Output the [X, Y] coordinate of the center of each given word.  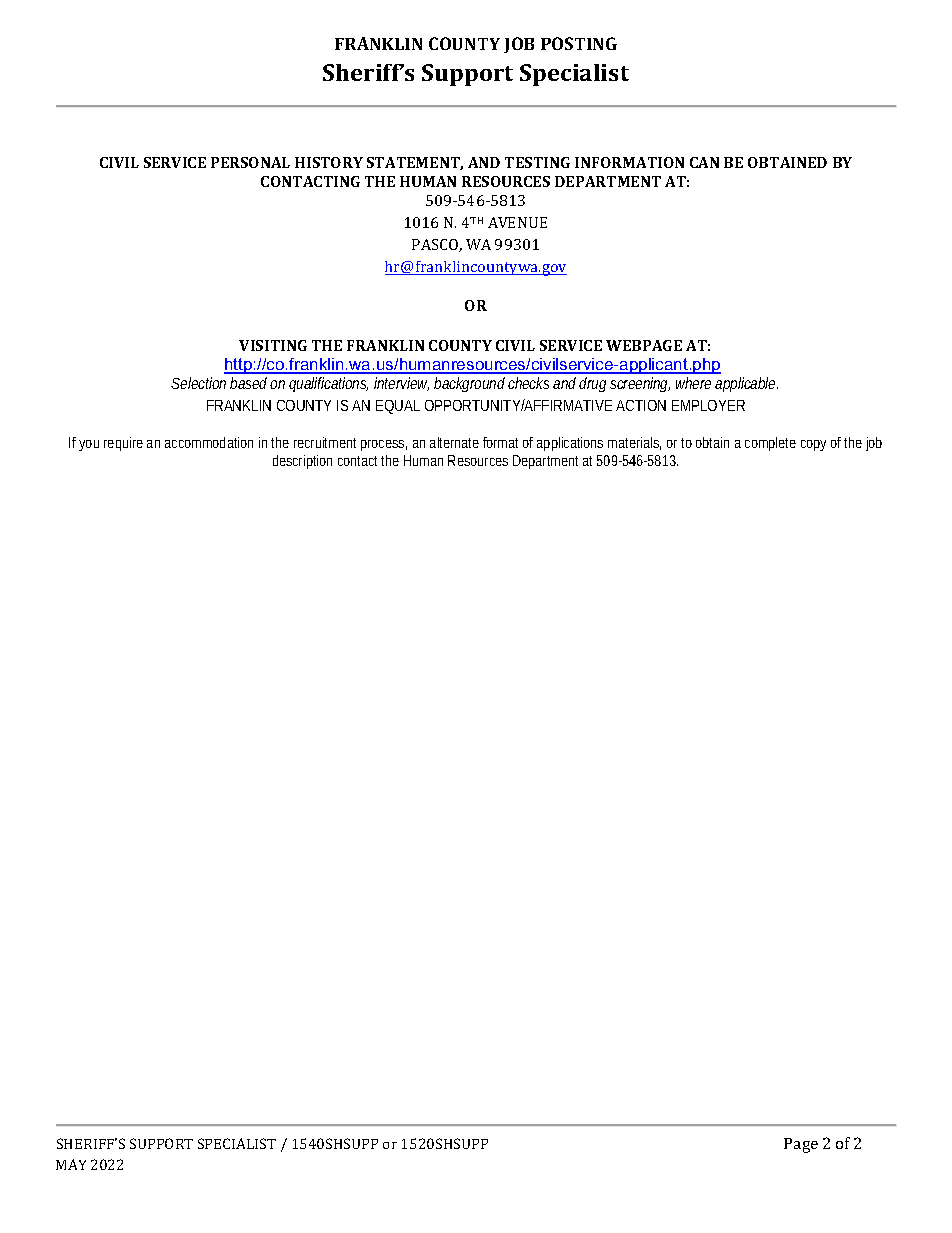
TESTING [537, 162]
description [302, 462]
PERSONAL [250, 162]
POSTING [579, 43]
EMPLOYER [708, 405]
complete [770, 444]
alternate [454, 442]
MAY [71, 1164]
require [123, 444]
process [384, 445]
